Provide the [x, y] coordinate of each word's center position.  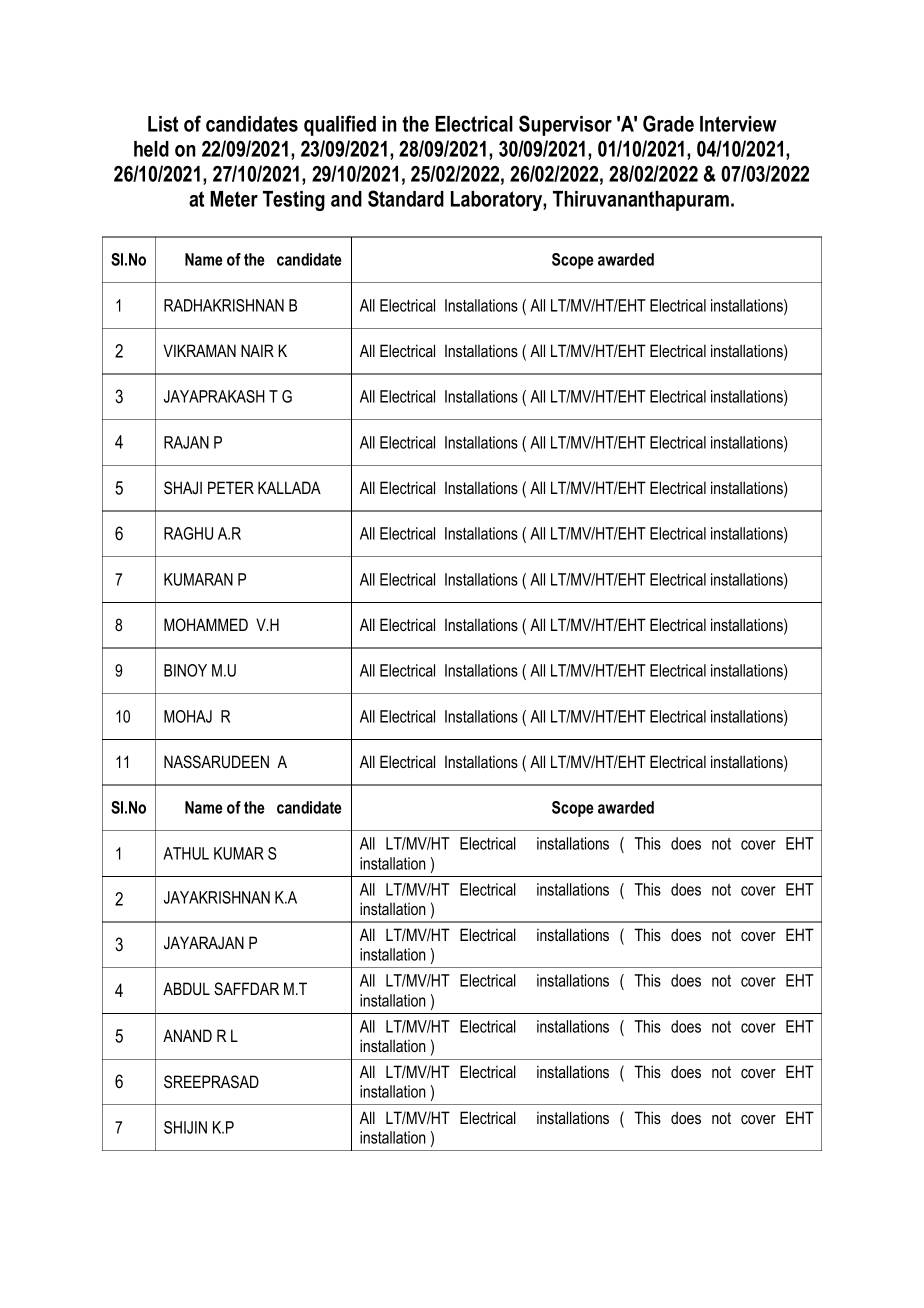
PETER [231, 487]
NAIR [257, 350]
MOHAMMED [206, 624]
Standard [406, 198]
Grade [668, 123]
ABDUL [186, 988]
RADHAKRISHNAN [224, 305]
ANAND [187, 1035]
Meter [234, 199]
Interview [738, 124]
